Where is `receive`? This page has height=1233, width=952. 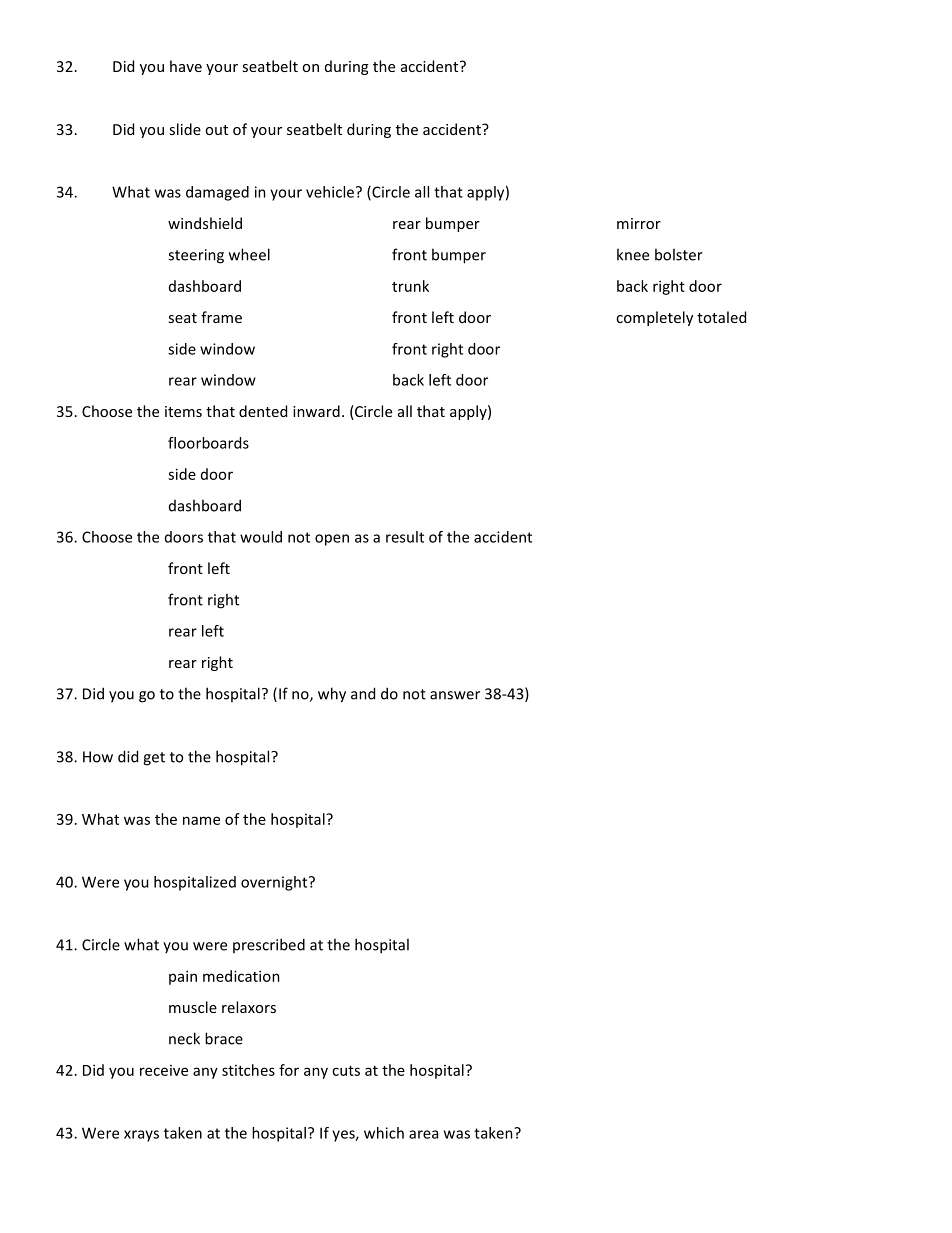
receive is located at coordinates (164, 1070).
